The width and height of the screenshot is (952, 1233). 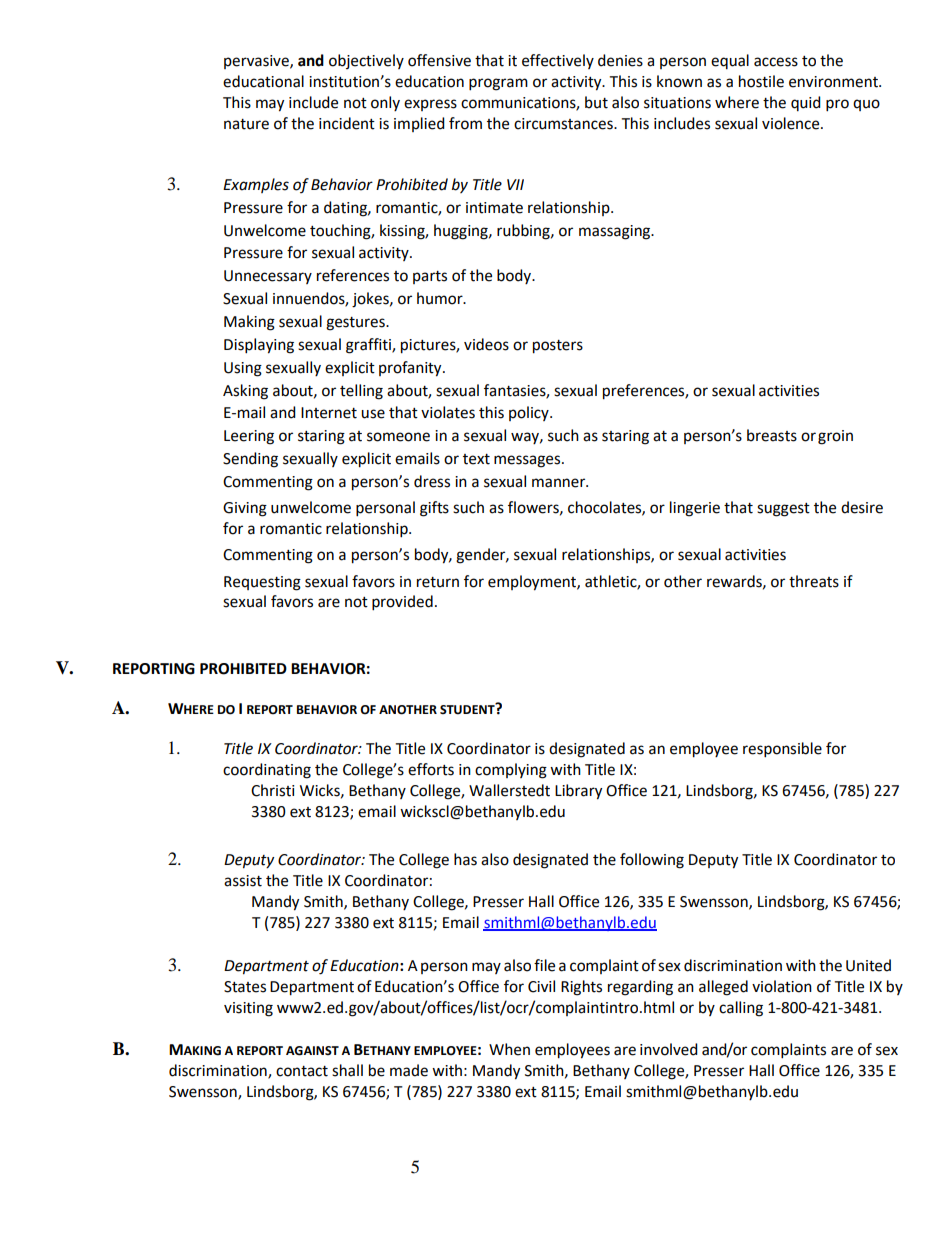 What do you see at coordinates (273, 790) in the screenshot?
I see `Christi` at bounding box center [273, 790].
